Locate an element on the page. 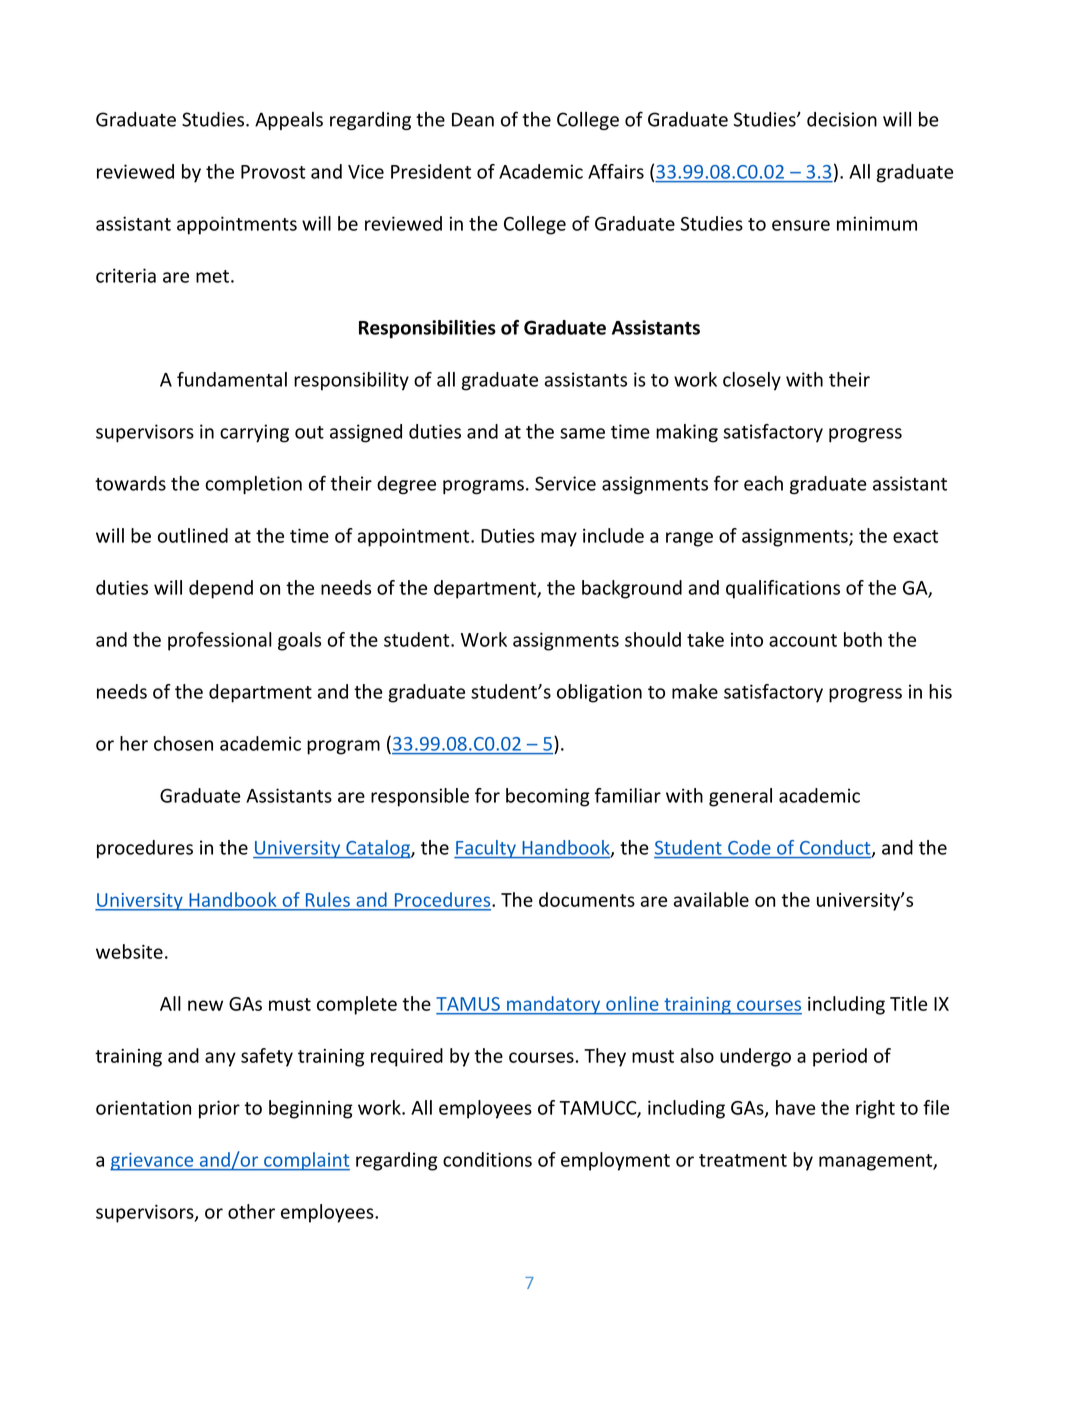 This document has width=1086, height=1406. Provost is located at coordinates (273, 172).
